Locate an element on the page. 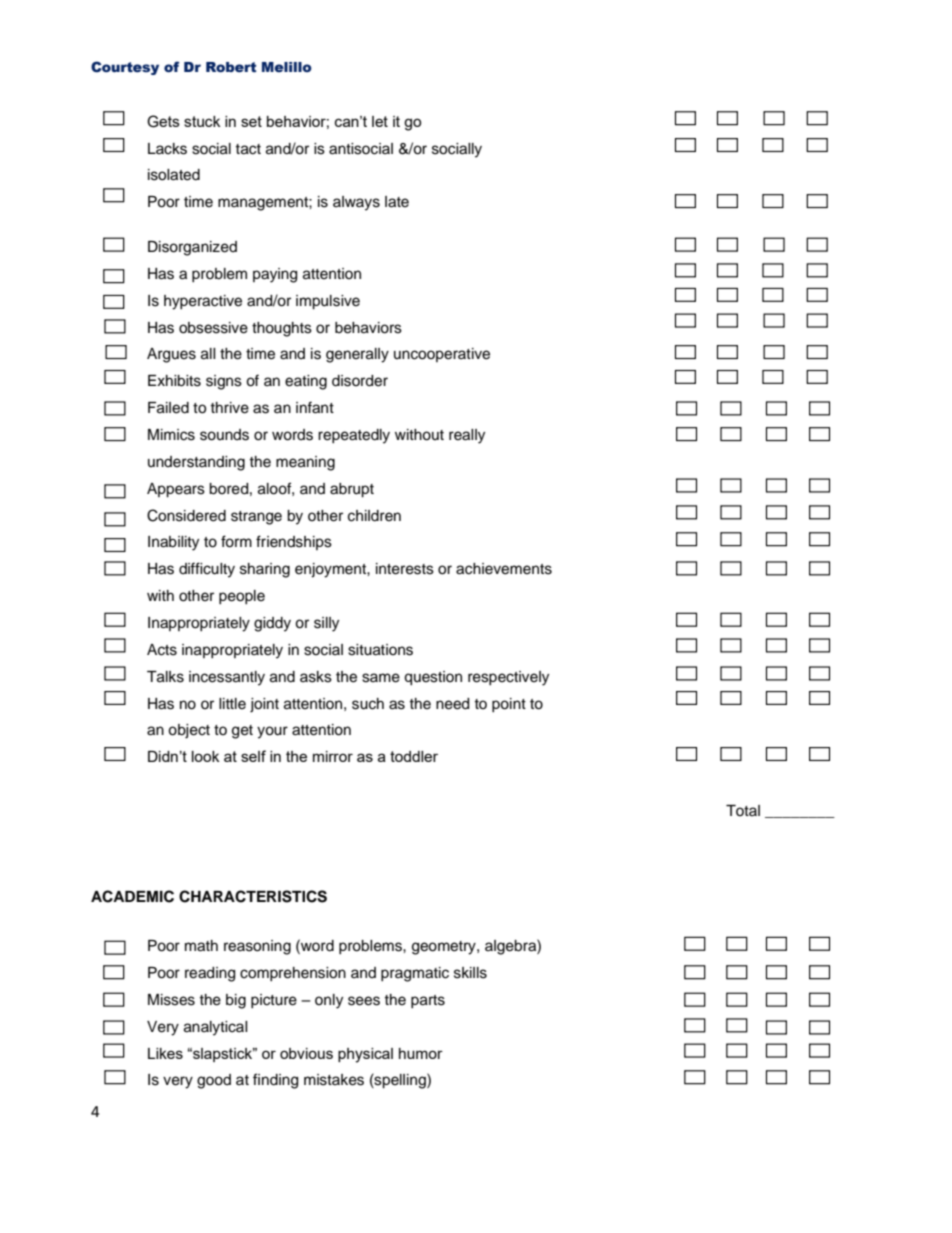 The width and height of the page is (952, 1233). uncooperative is located at coordinates (442, 355).
